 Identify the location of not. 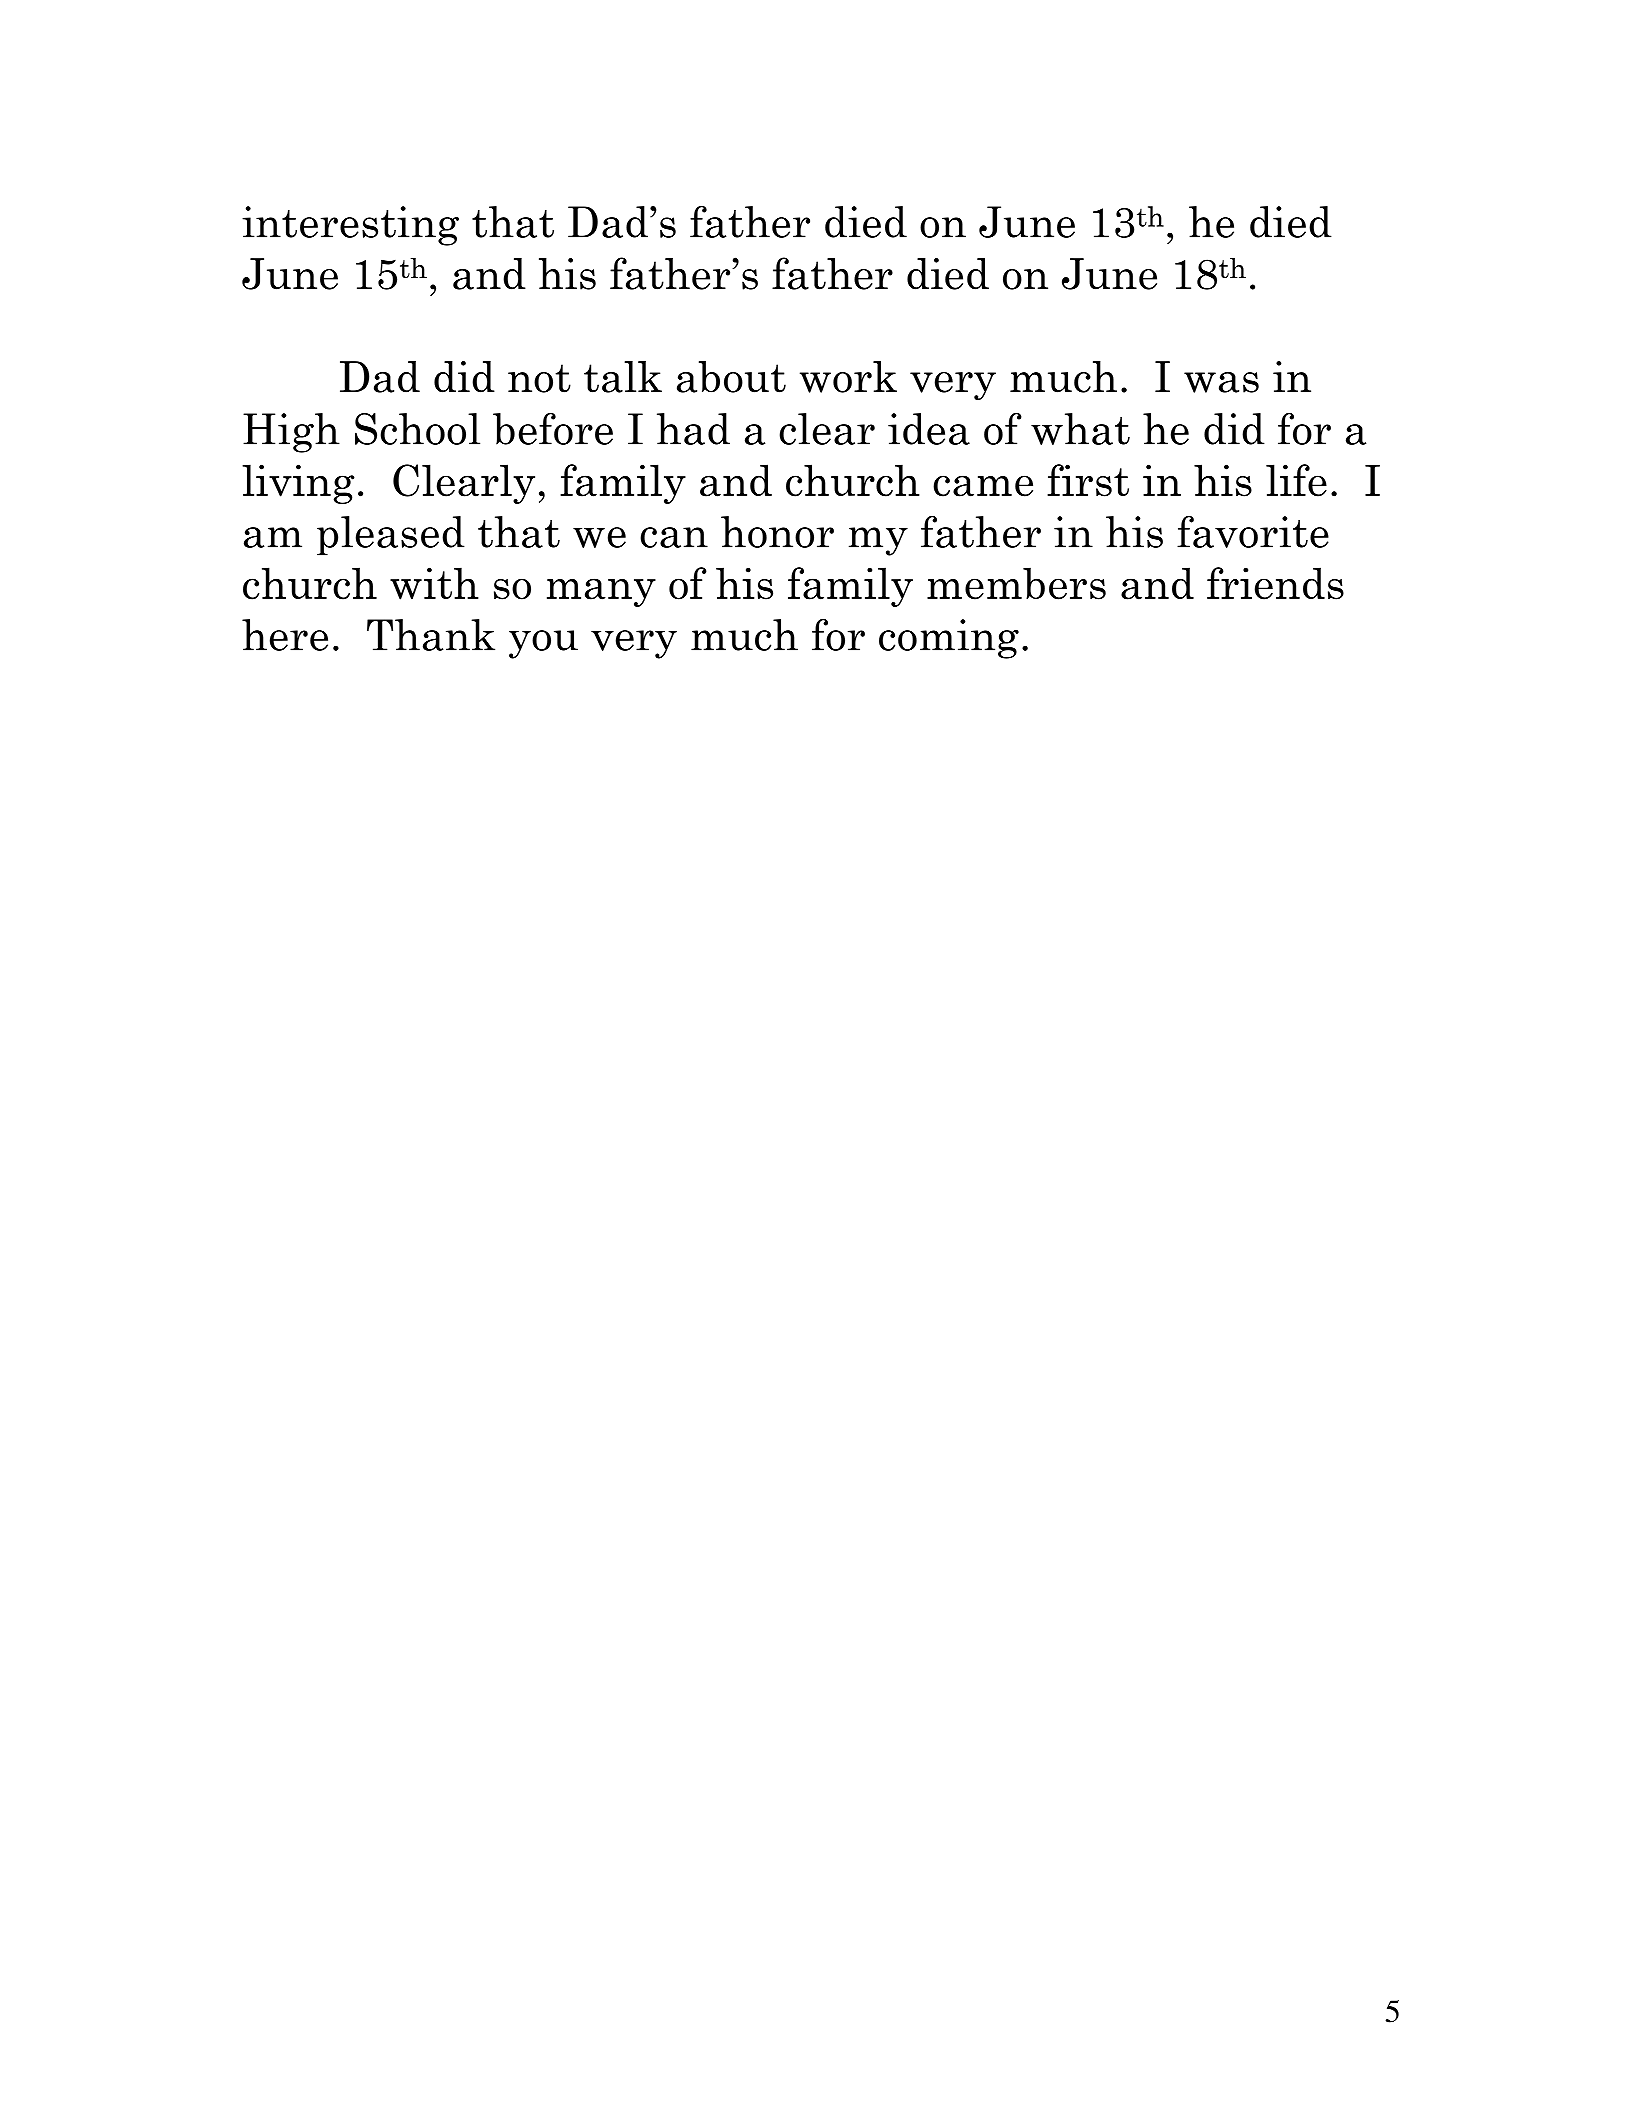
(539, 378).
